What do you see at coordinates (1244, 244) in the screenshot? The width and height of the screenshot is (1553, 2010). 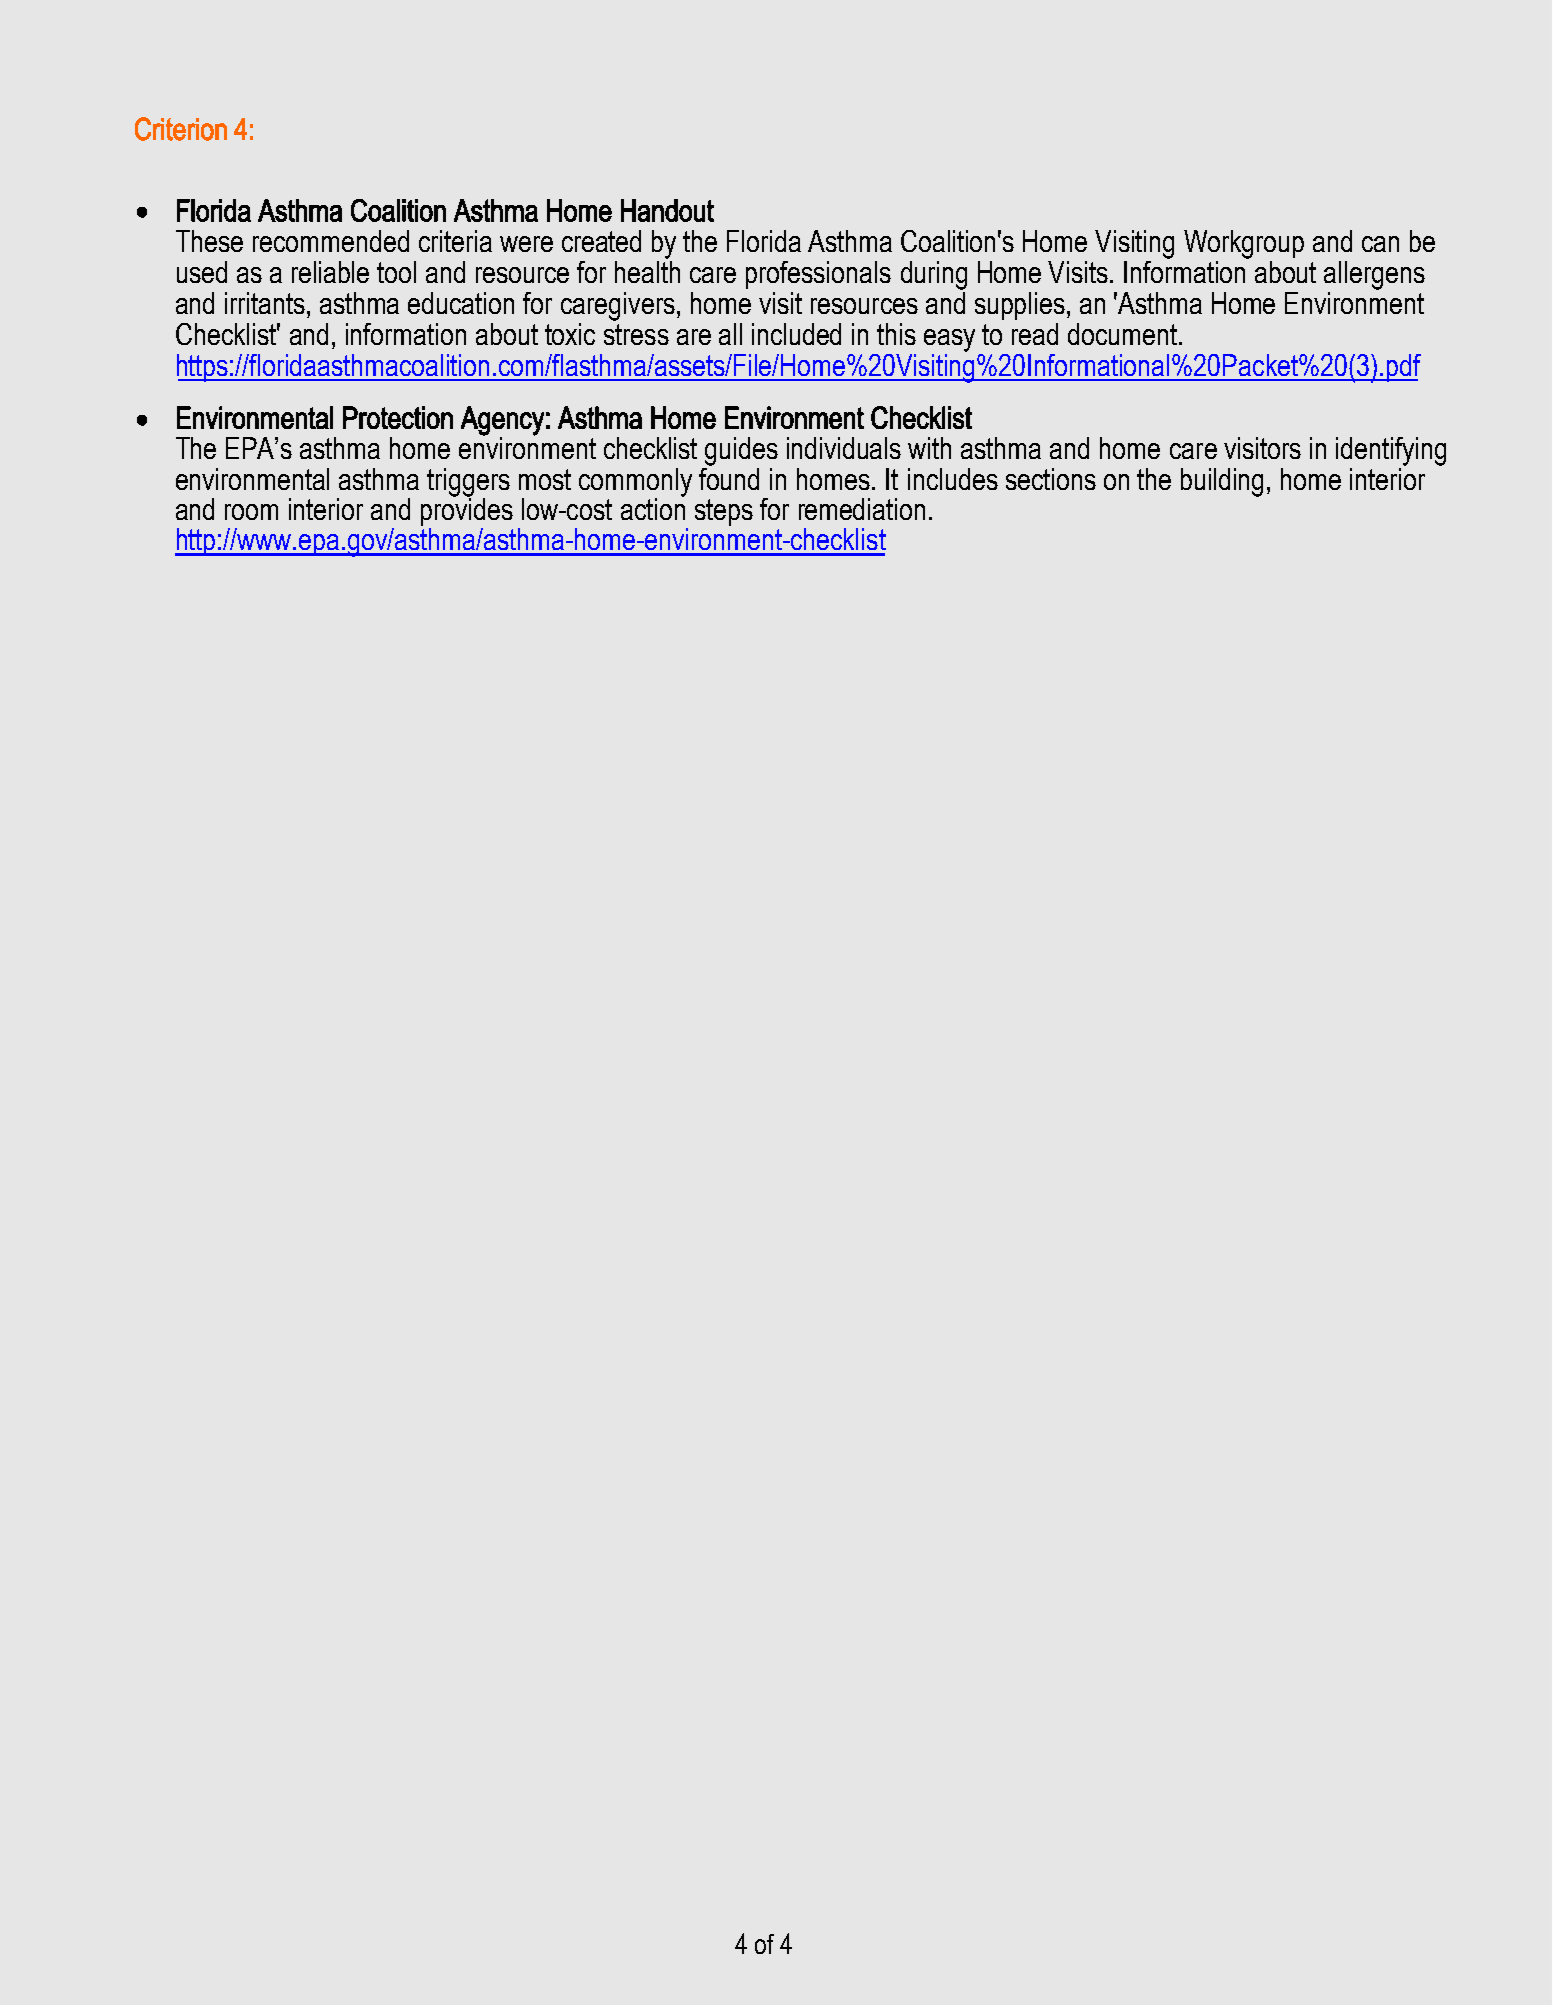 I see `Workgroup` at bounding box center [1244, 244].
